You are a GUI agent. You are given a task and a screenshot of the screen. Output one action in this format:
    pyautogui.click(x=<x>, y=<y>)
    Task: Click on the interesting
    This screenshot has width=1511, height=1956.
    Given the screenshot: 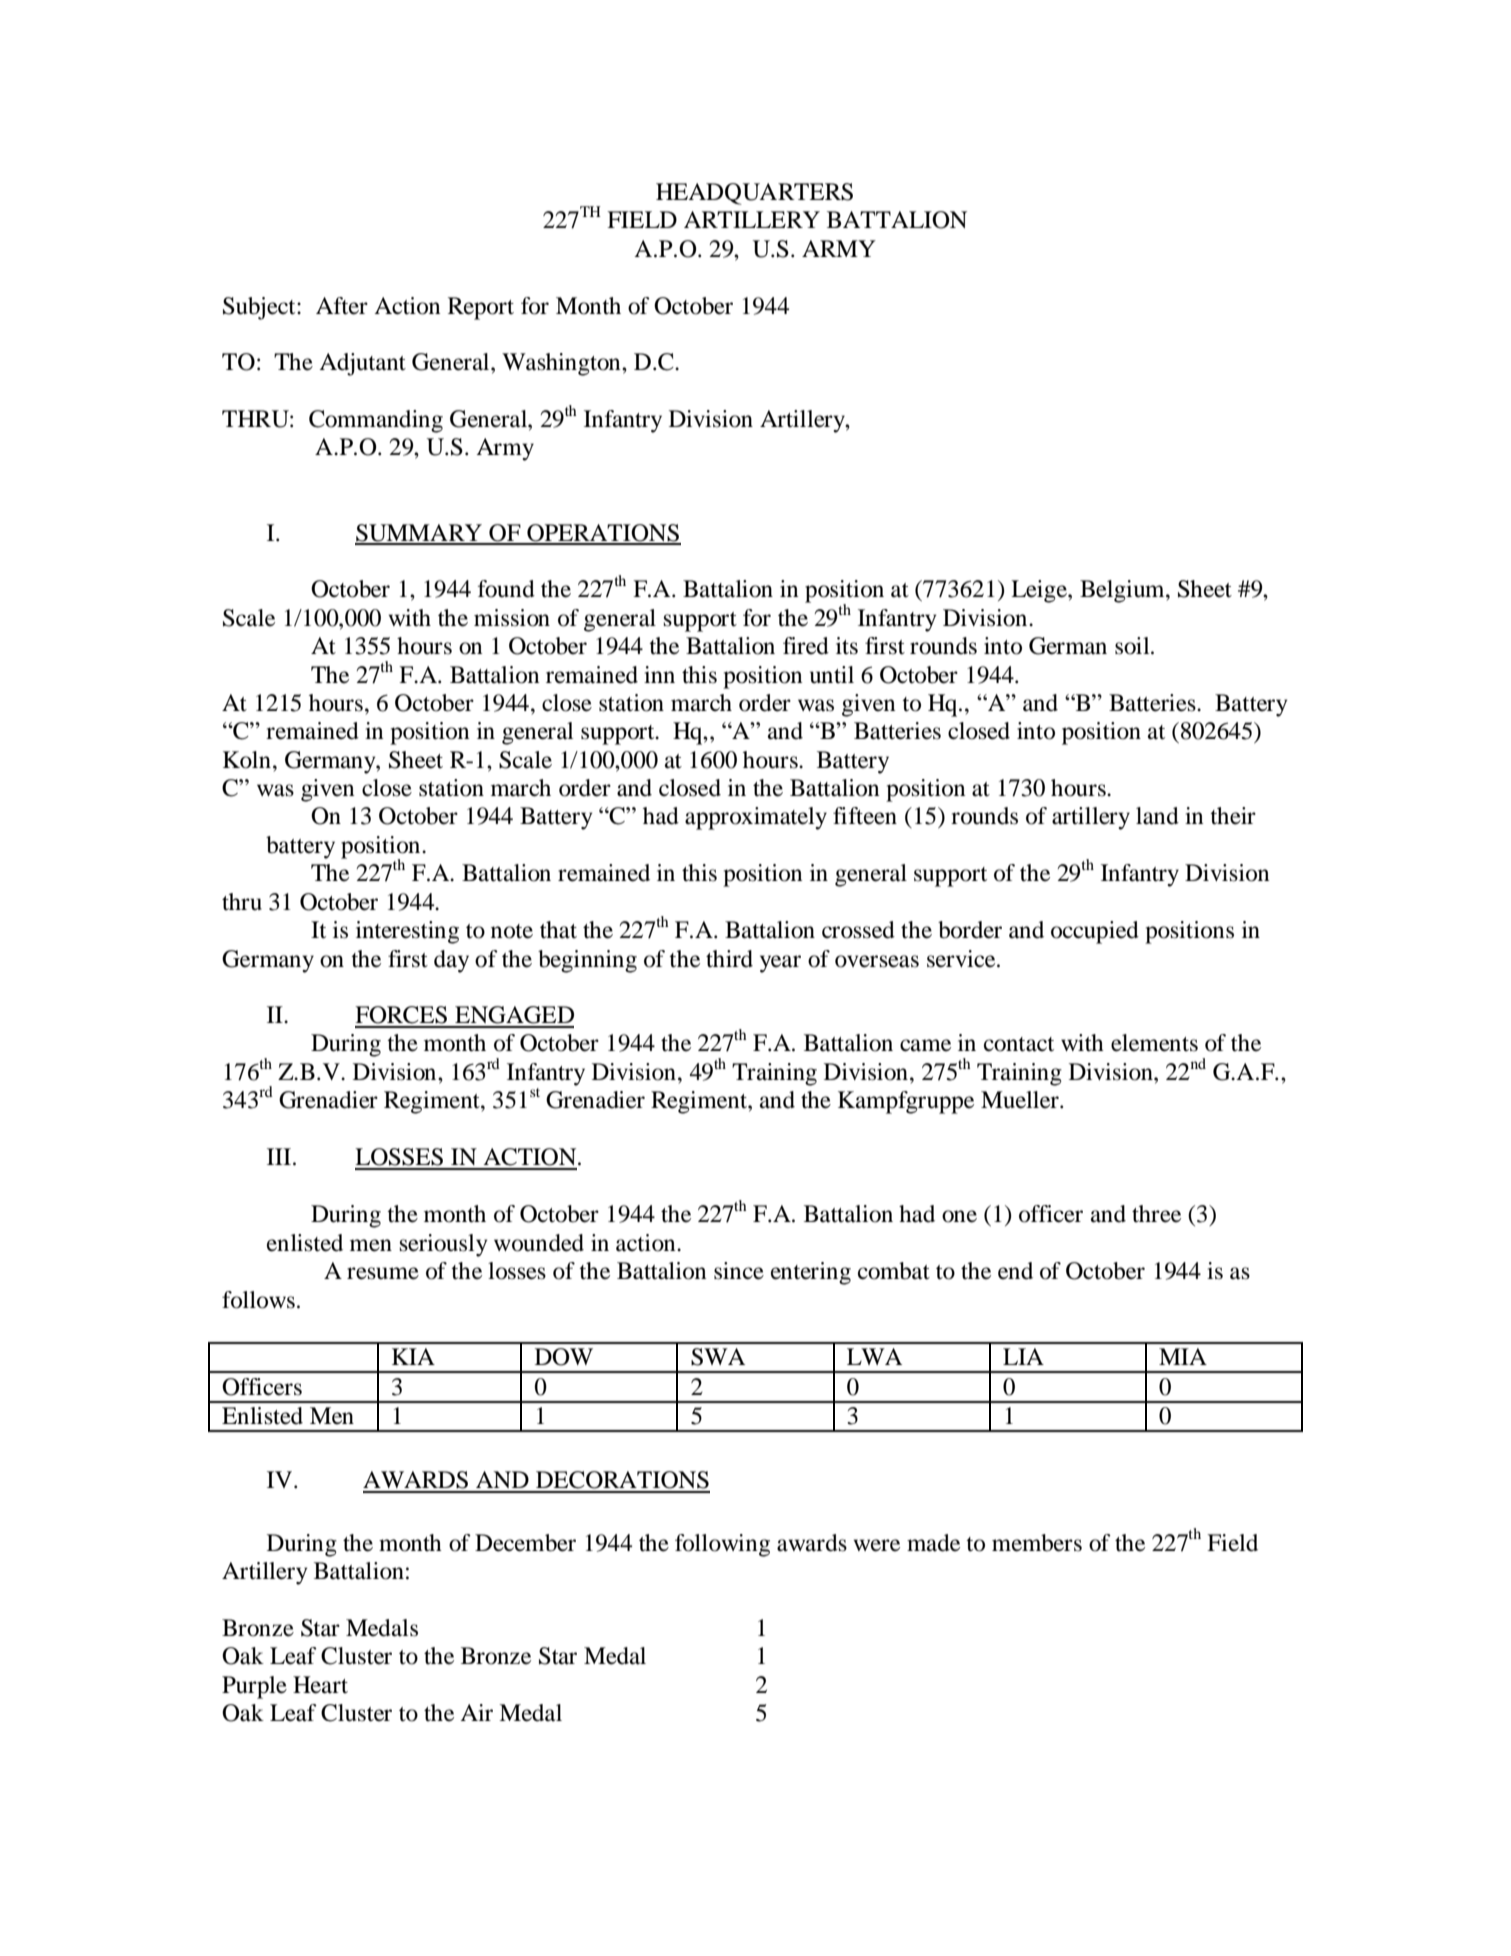 What is the action you would take?
    pyautogui.click(x=407, y=932)
